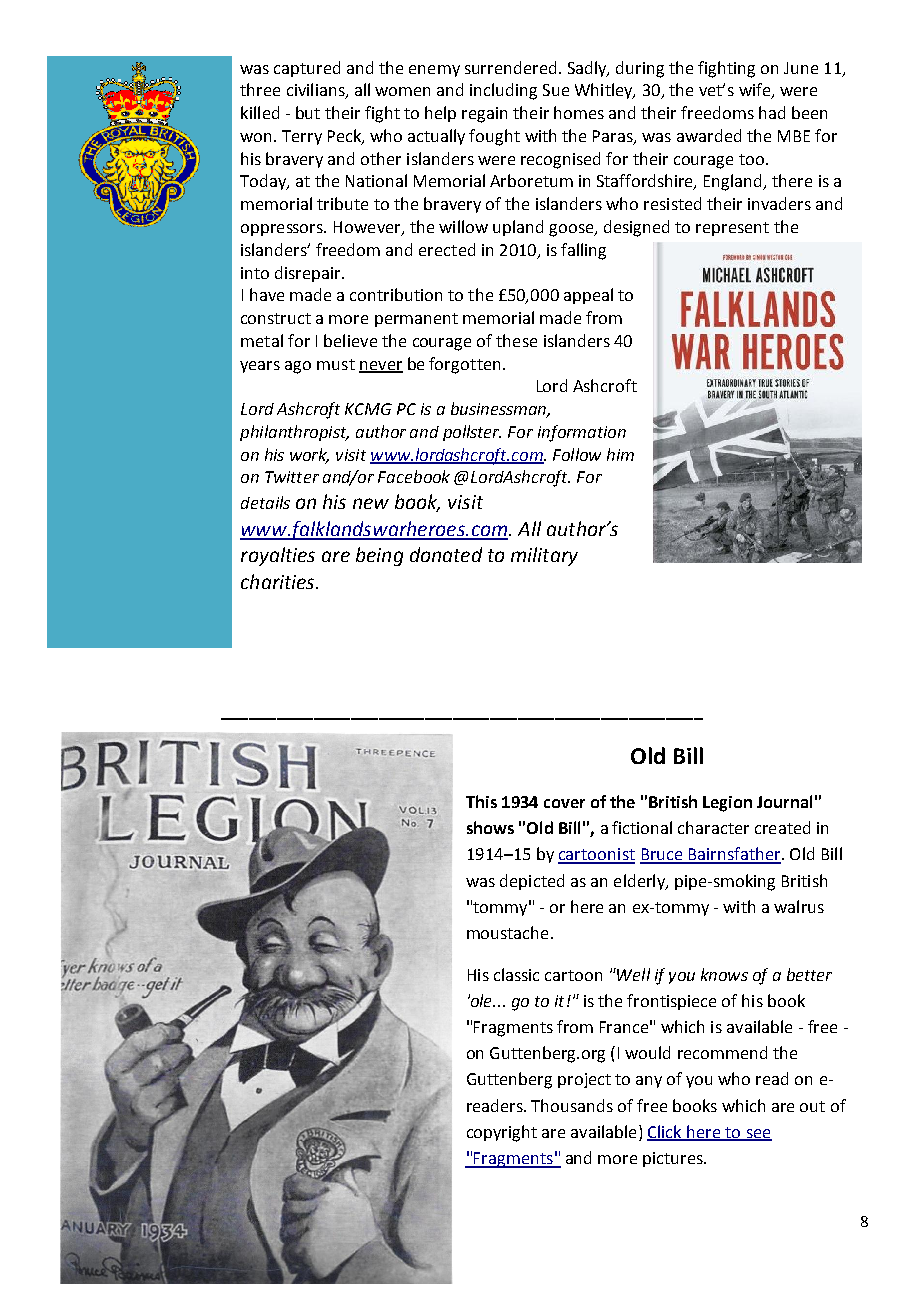 The width and height of the image is (924, 1308). Describe the element at coordinates (556, 90) in the image. I see `Sue` at that location.
